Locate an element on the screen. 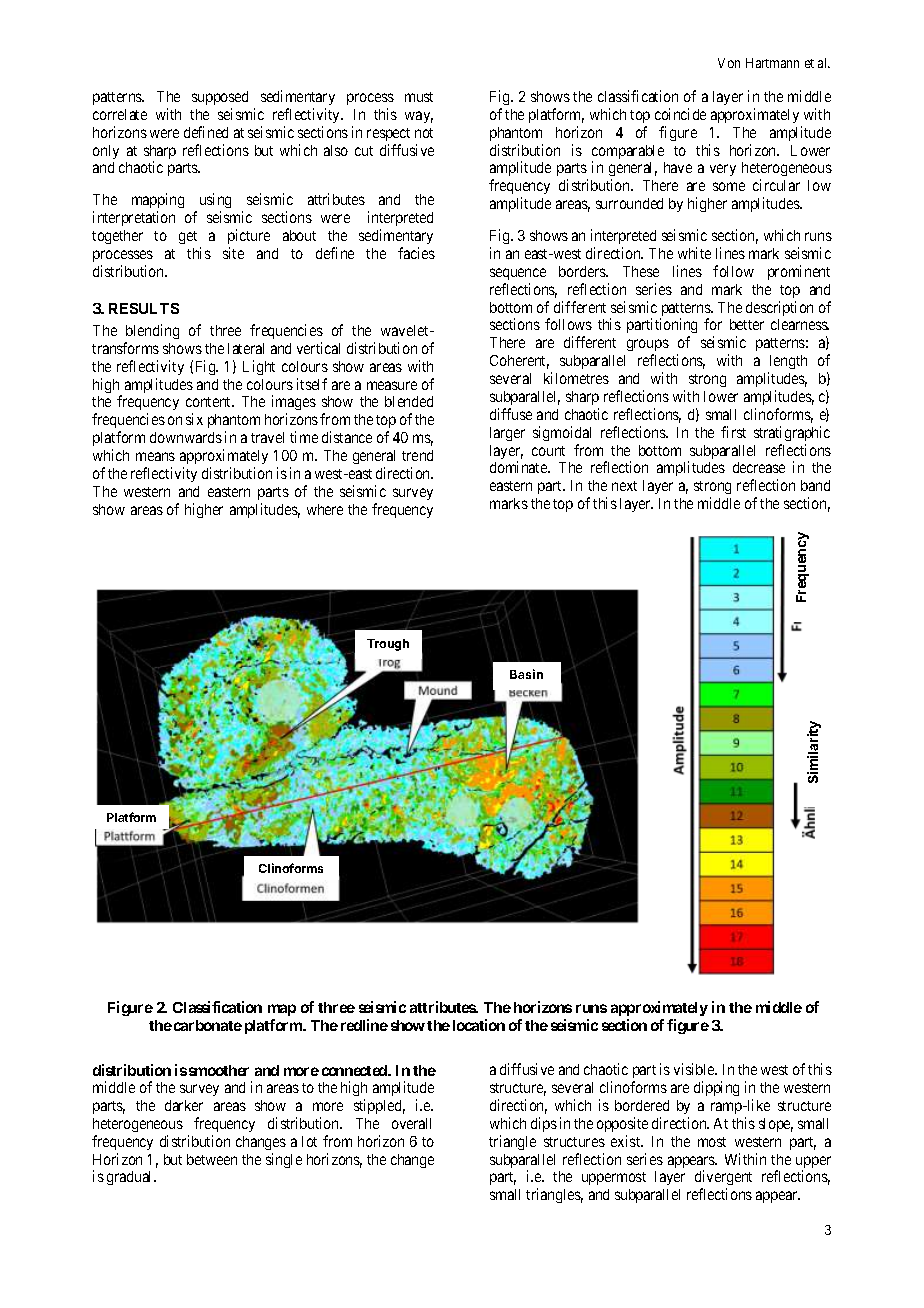 The image size is (924, 1308). overall is located at coordinates (411, 1123).
